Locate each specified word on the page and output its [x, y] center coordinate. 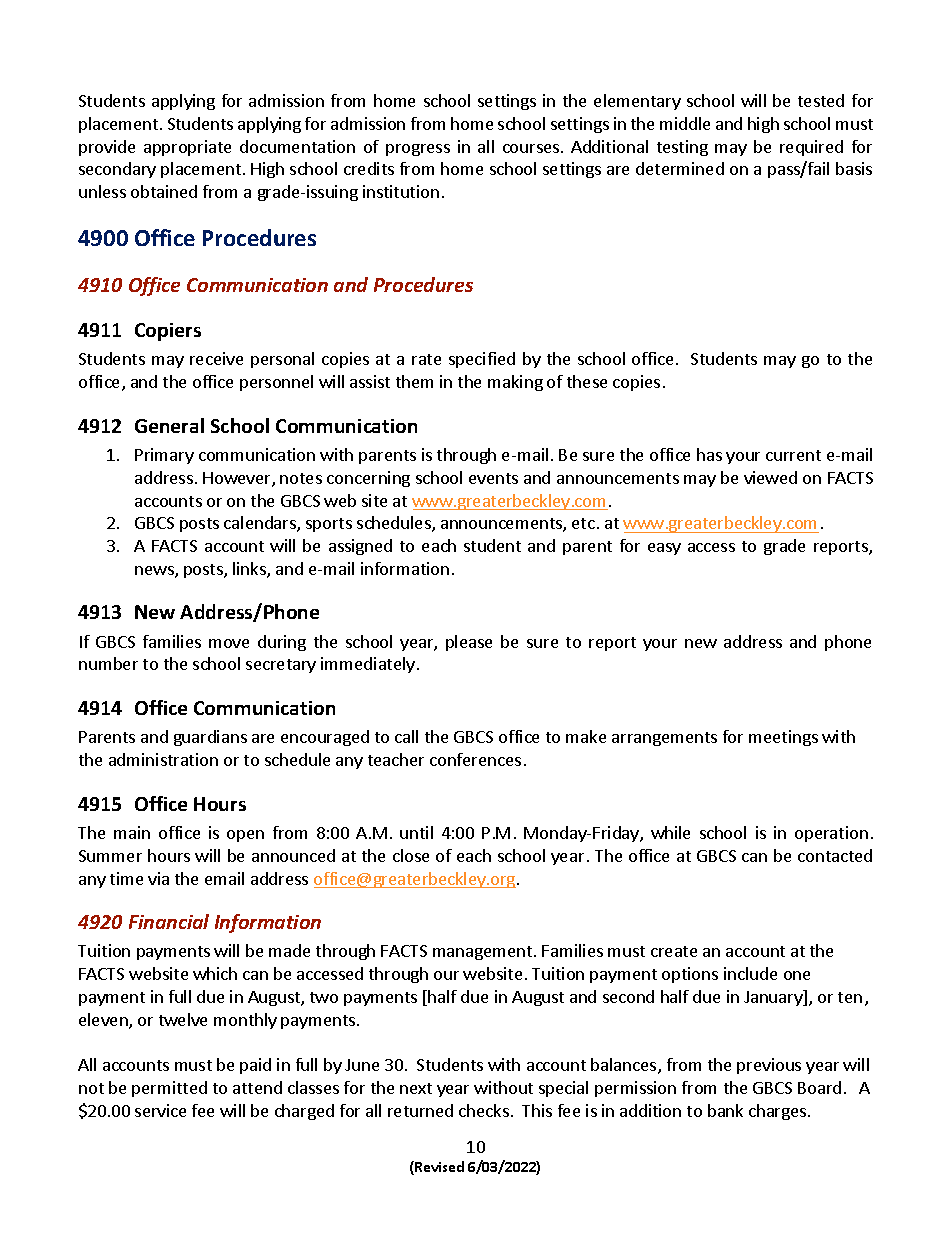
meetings [783, 738]
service [160, 1110]
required [811, 148]
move [229, 643]
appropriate [187, 148]
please [469, 643]
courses [532, 148]
